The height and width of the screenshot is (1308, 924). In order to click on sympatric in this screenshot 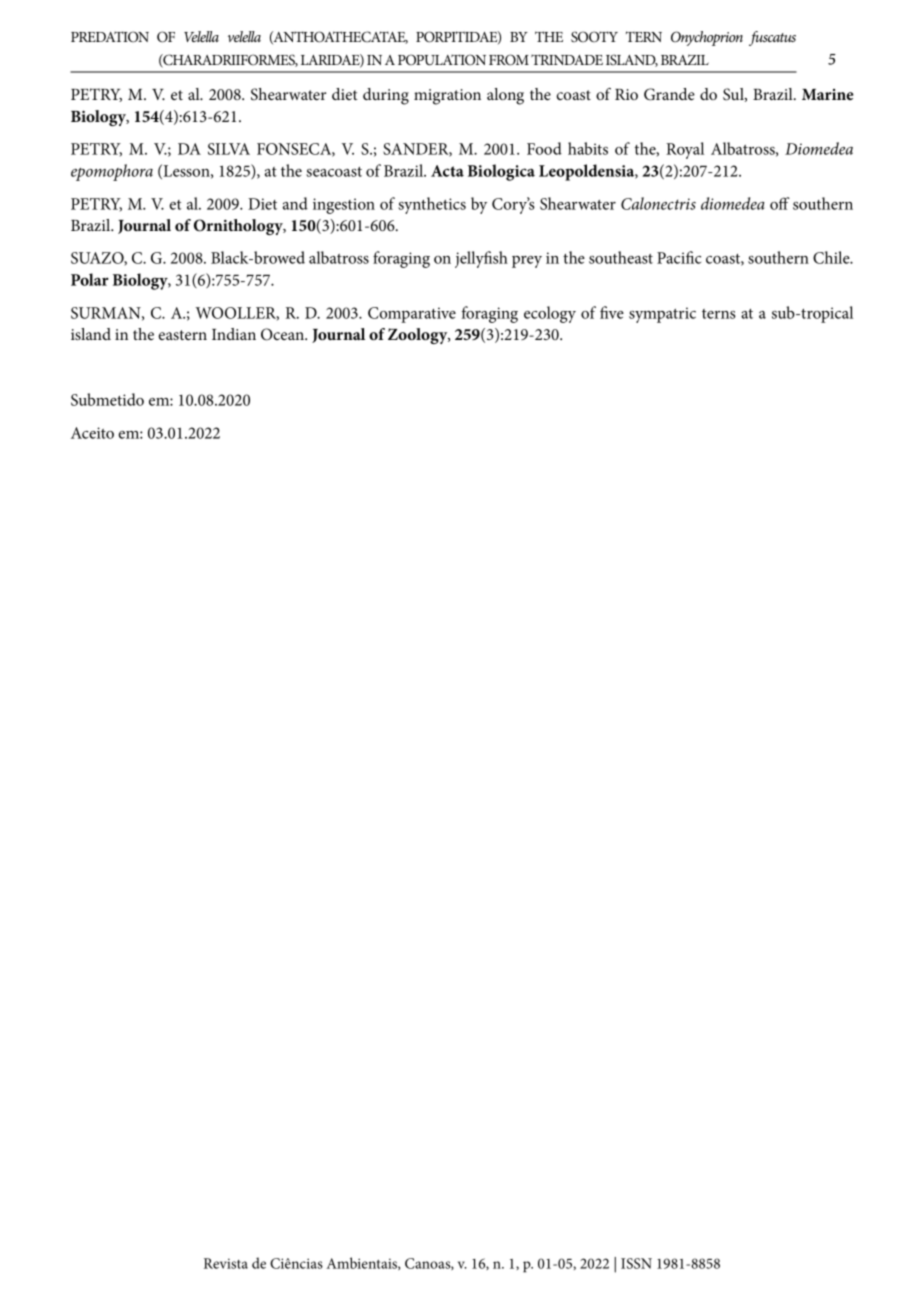, I will do `click(662, 315)`.
